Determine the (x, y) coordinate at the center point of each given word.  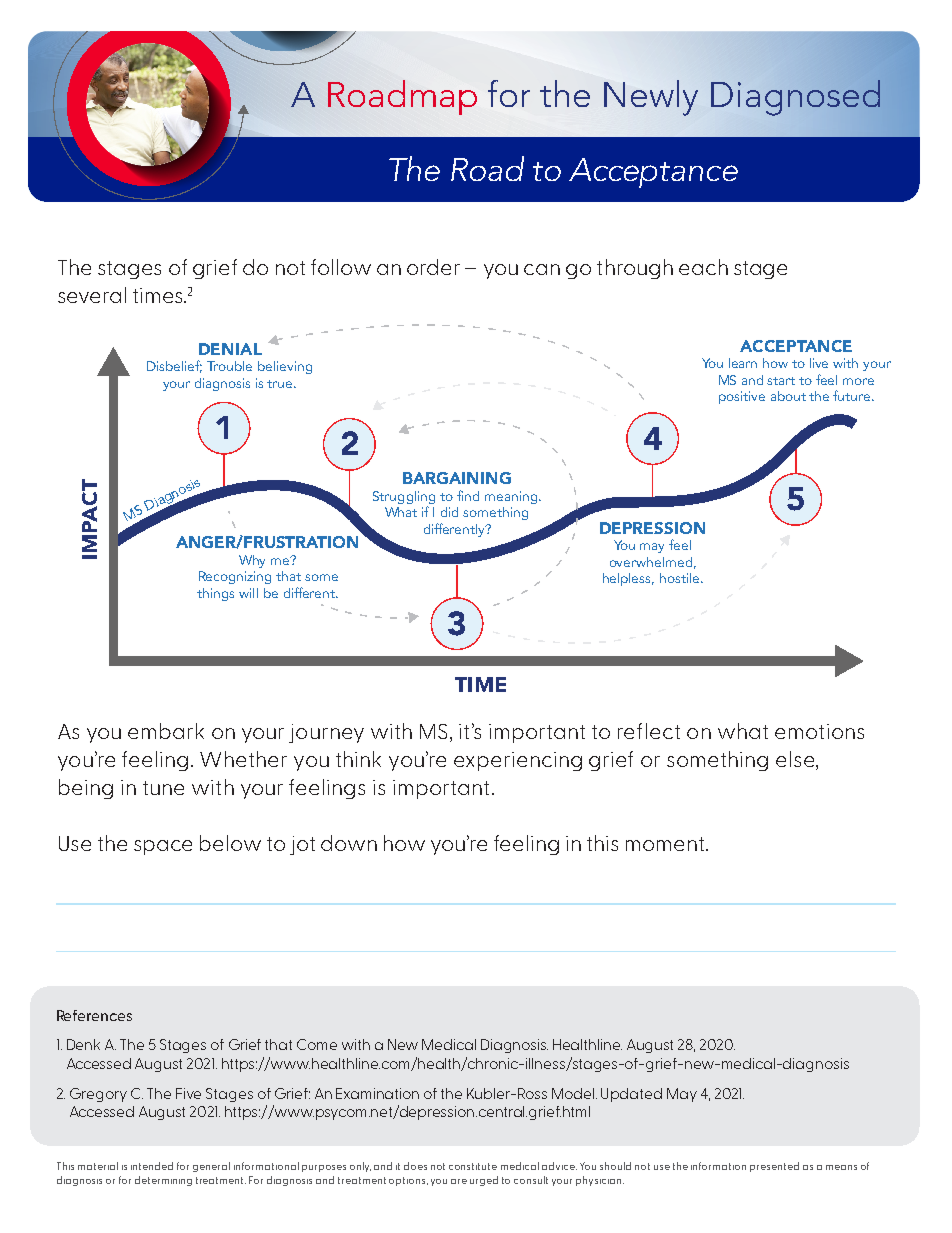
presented (774, 1167)
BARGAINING (457, 478)
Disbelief (174, 366)
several (92, 295)
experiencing (518, 761)
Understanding (565, 172)
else (796, 760)
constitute (473, 1166)
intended (152, 1166)
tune (163, 788)
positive (742, 397)
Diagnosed (795, 98)
